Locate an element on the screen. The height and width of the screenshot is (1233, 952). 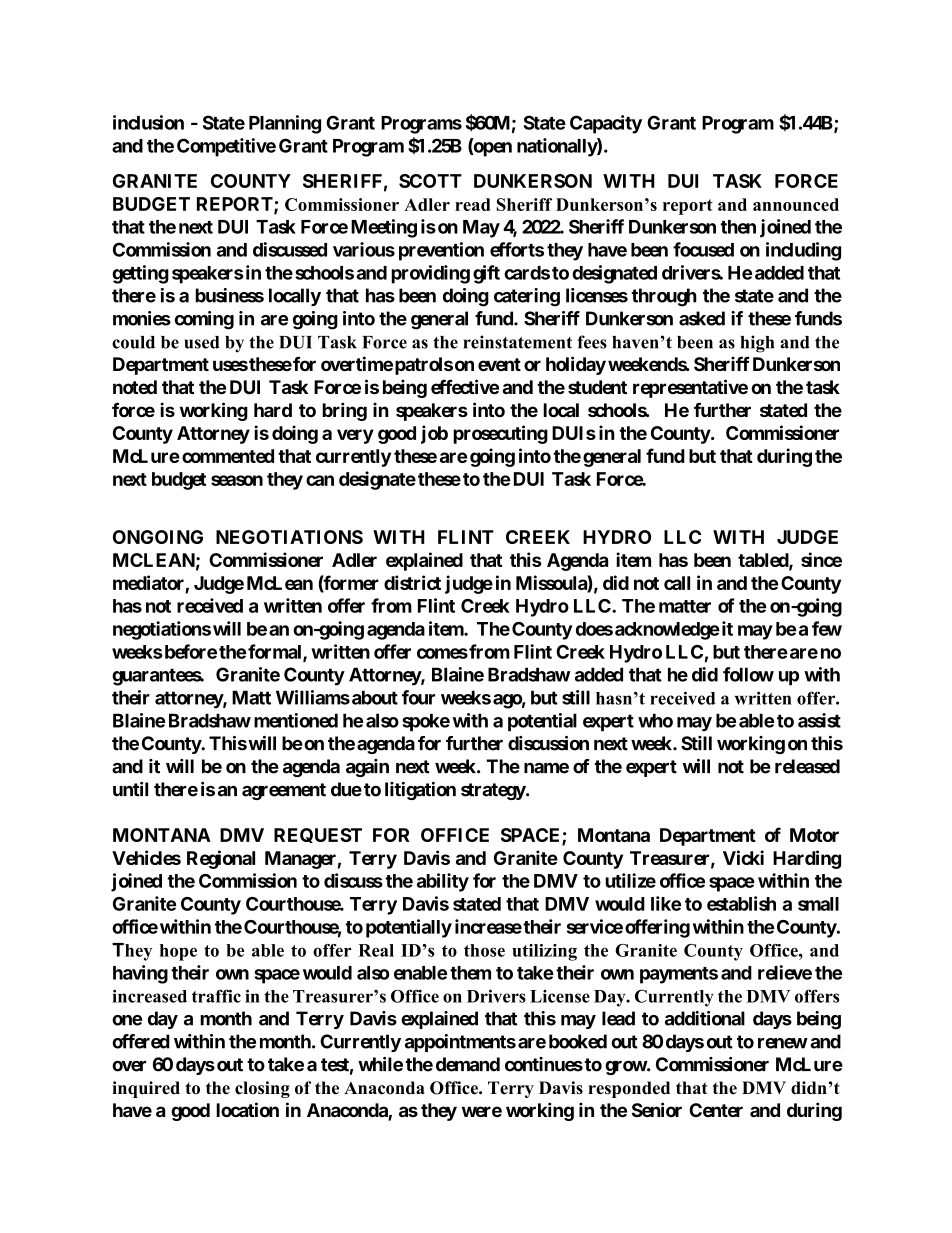
follow is located at coordinates (748, 674).
